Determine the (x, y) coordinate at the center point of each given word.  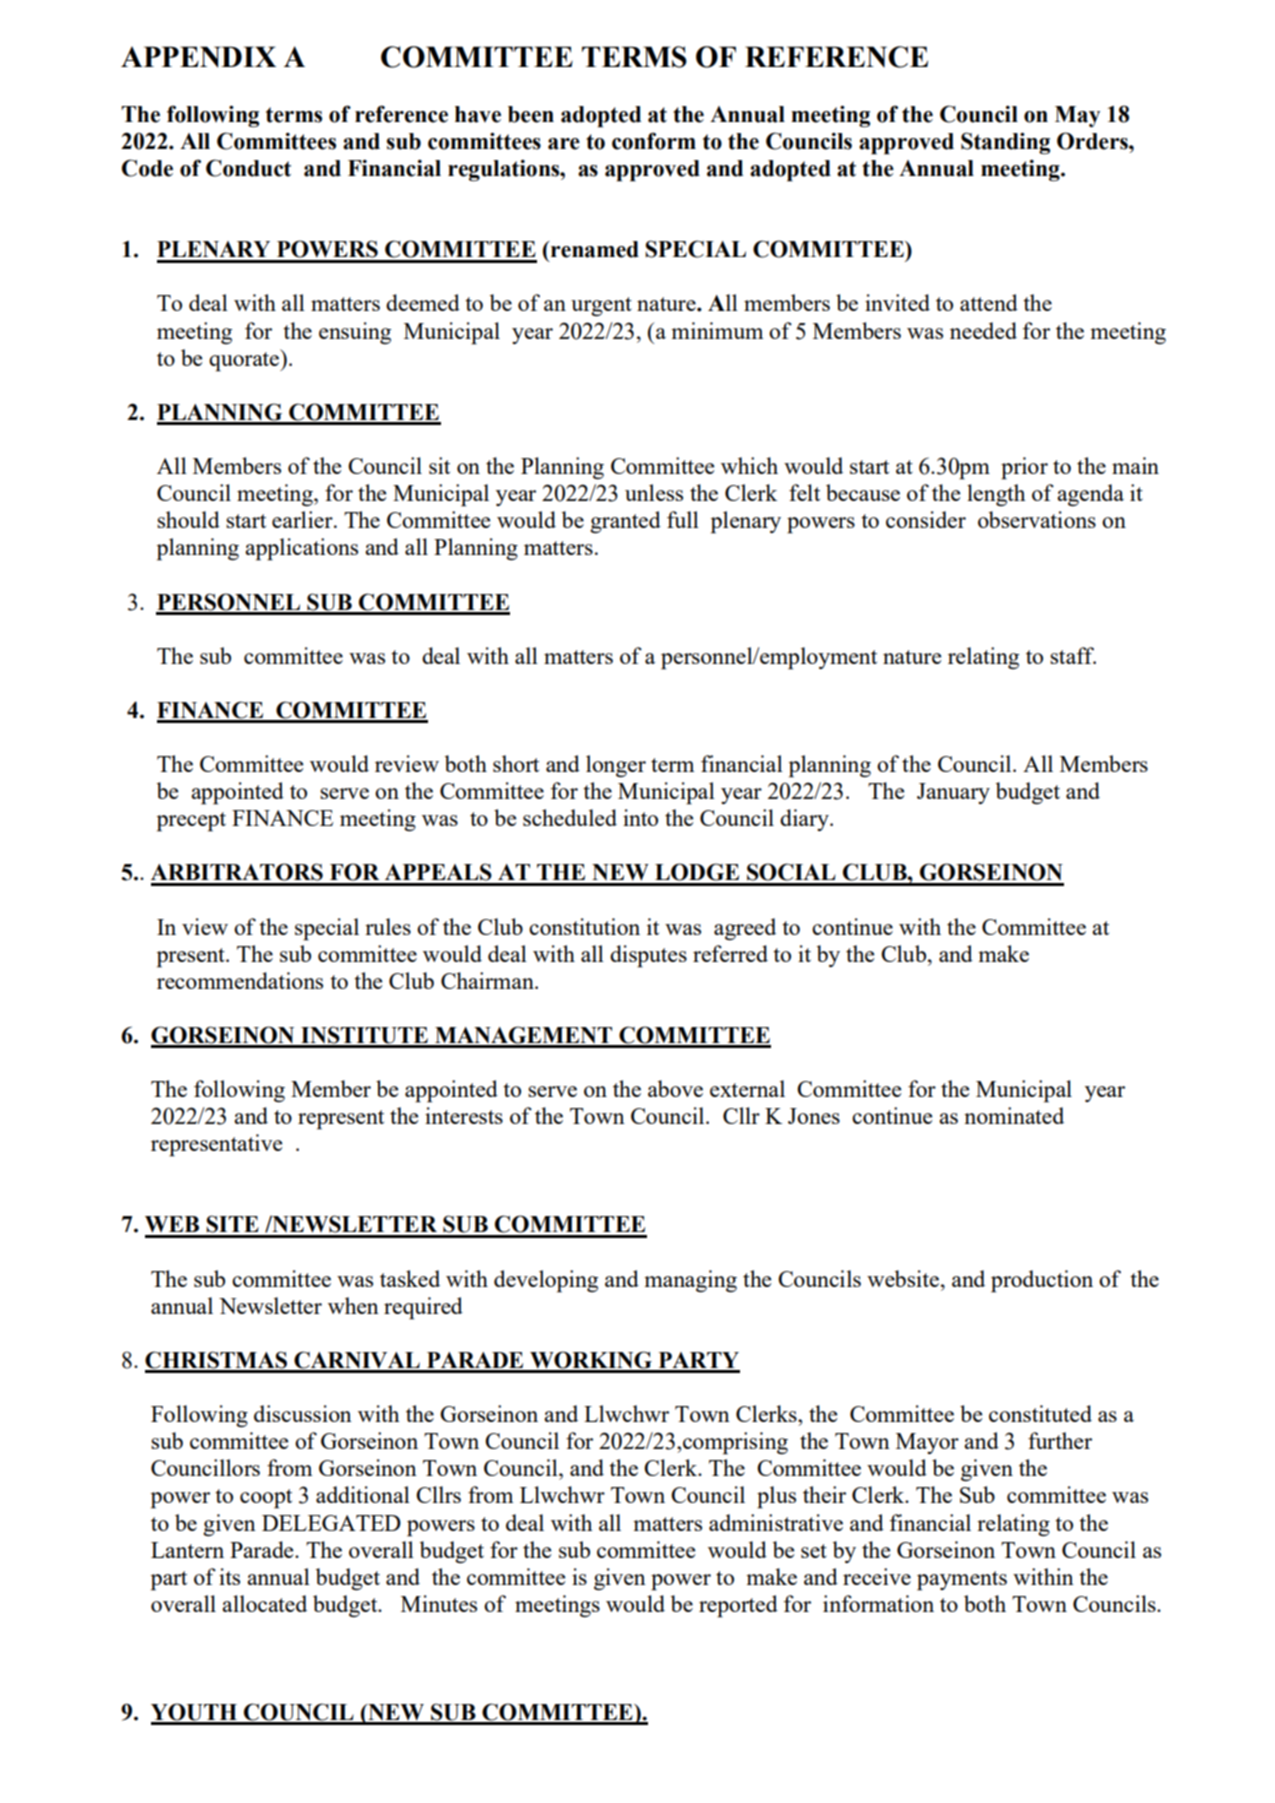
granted (625, 522)
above (675, 1088)
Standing (1005, 143)
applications (301, 549)
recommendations (240, 980)
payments (962, 1581)
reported (738, 1606)
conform (654, 141)
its (229, 1576)
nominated (1014, 1115)
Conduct (248, 168)
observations (1037, 519)
